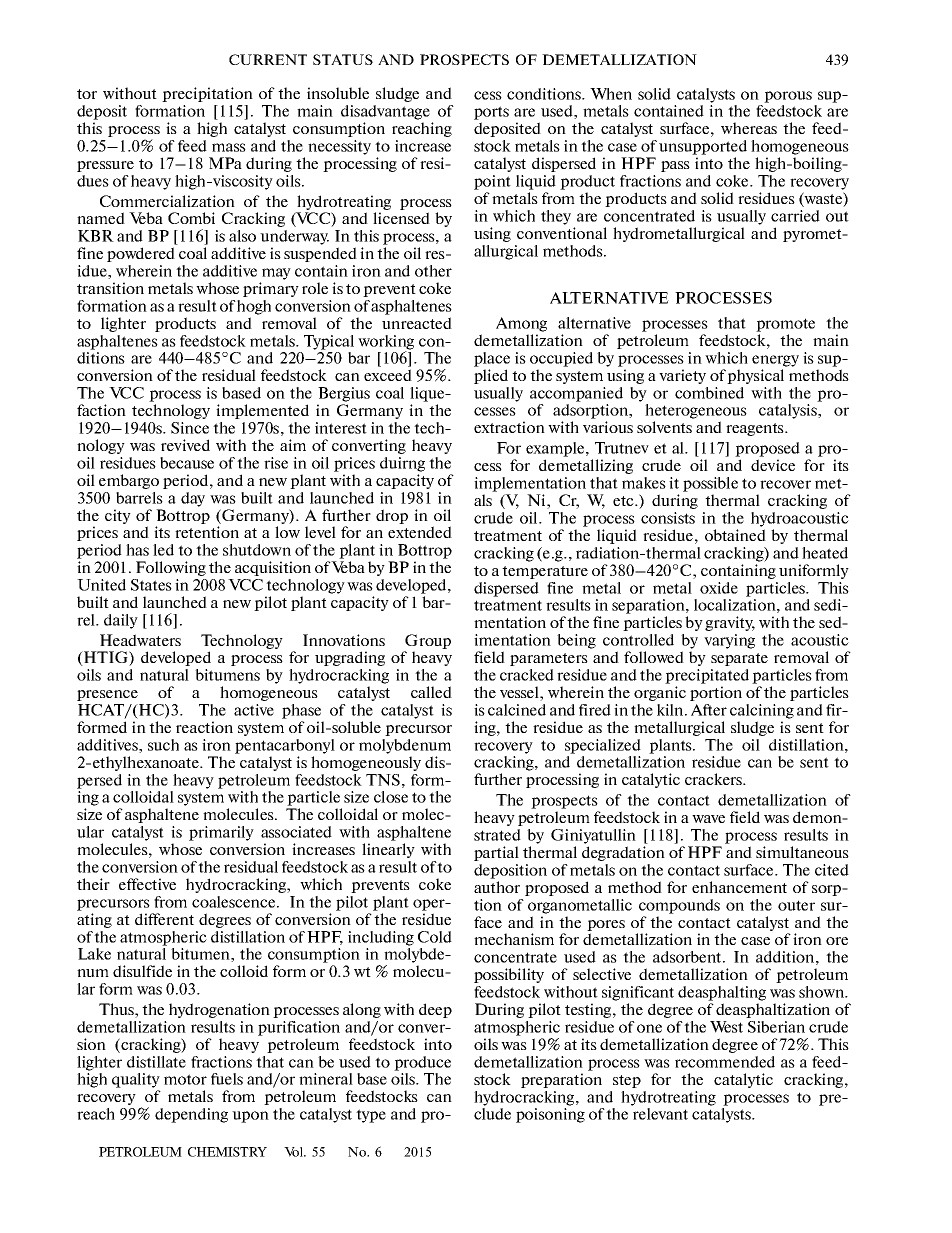 The height and width of the screenshot is (1233, 952). I want to click on mass, so click(229, 147).
